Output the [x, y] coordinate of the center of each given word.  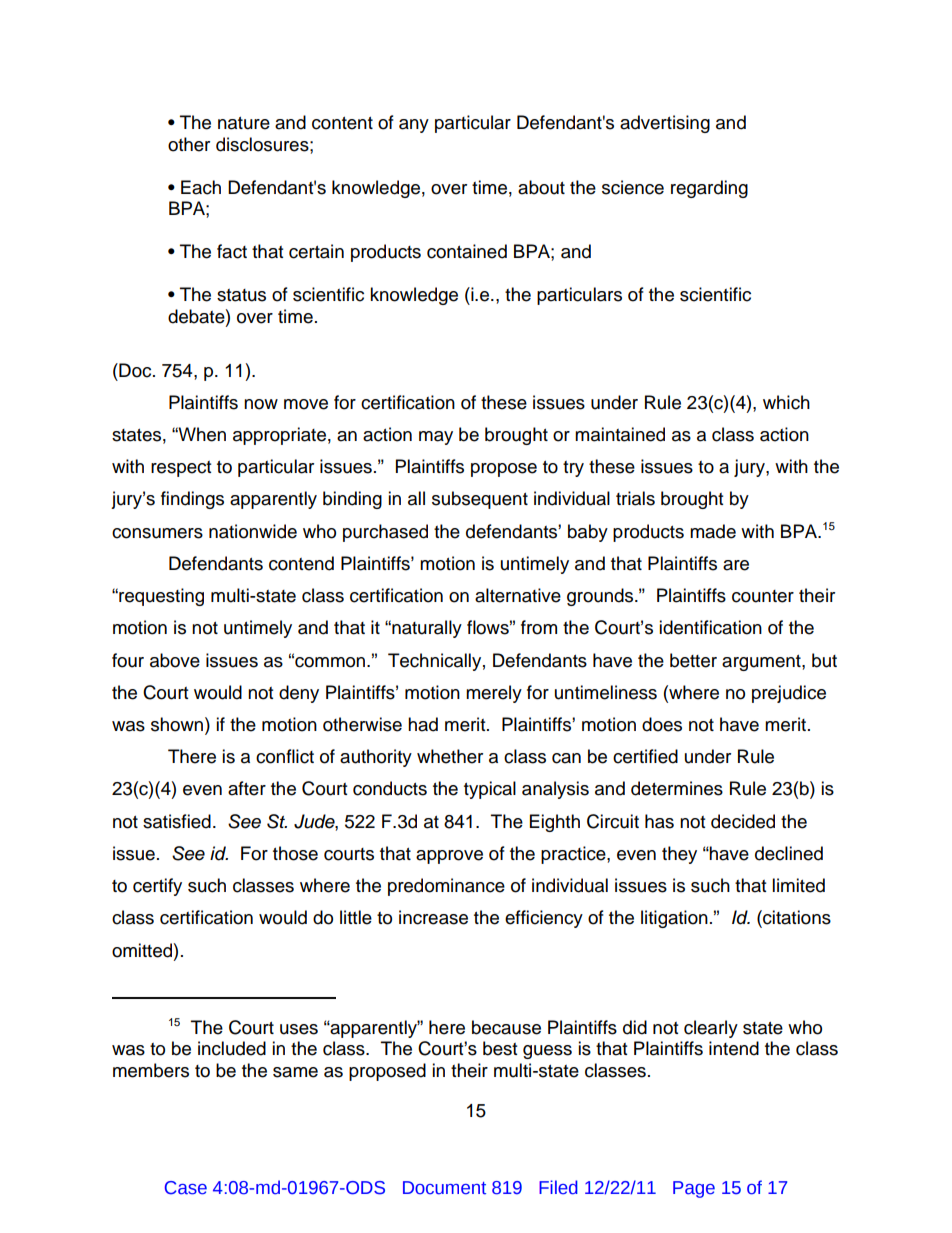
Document [444, 1188]
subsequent [480, 500]
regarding [709, 189]
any [414, 126]
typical [490, 790]
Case [186, 1188]
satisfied [177, 821]
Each [201, 187]
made [713, 531]
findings [192, 500]
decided [743, 821]
